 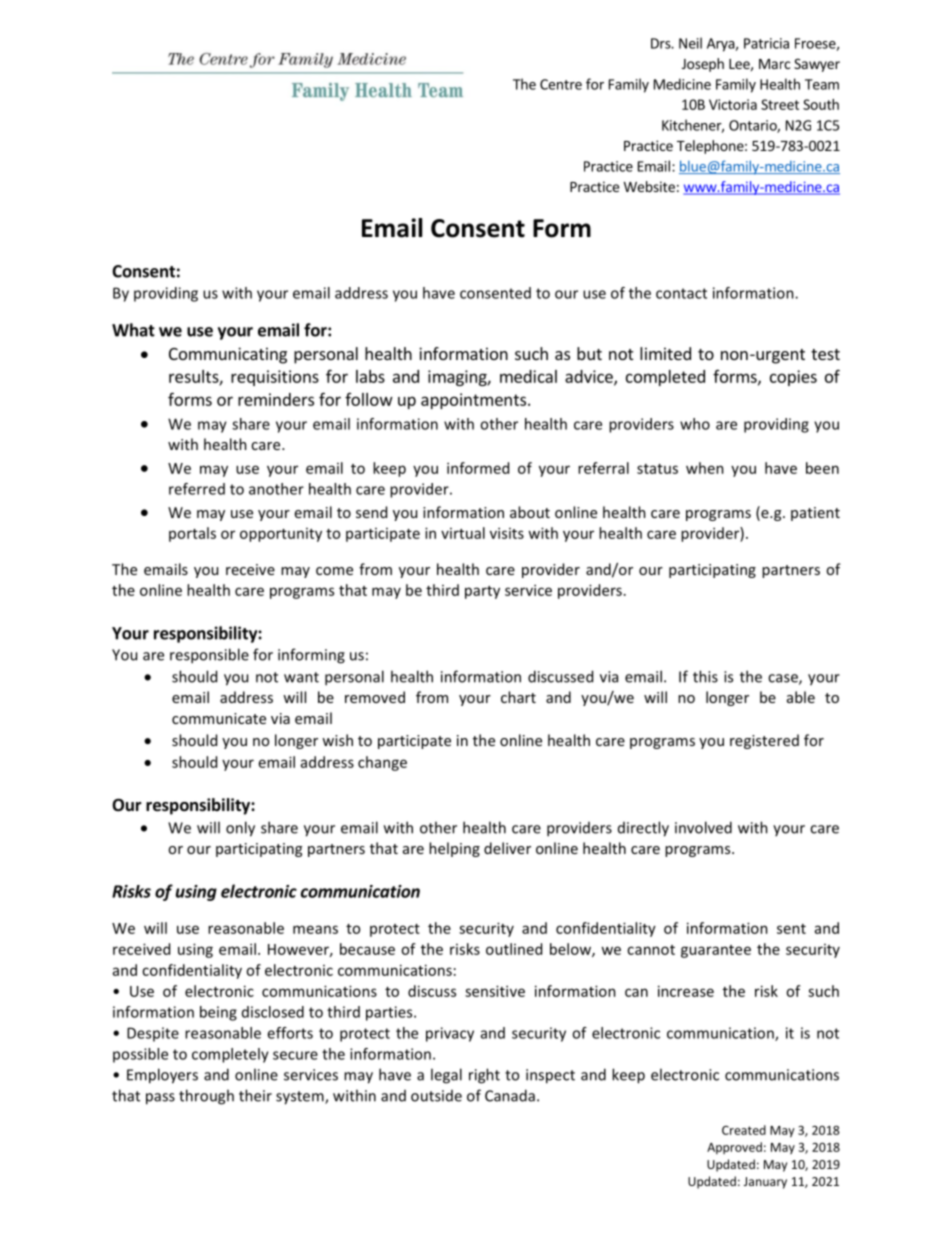 What do you see at coordinates (705, 468) in the document?
I see `when` at bounding box center [705, 468].
